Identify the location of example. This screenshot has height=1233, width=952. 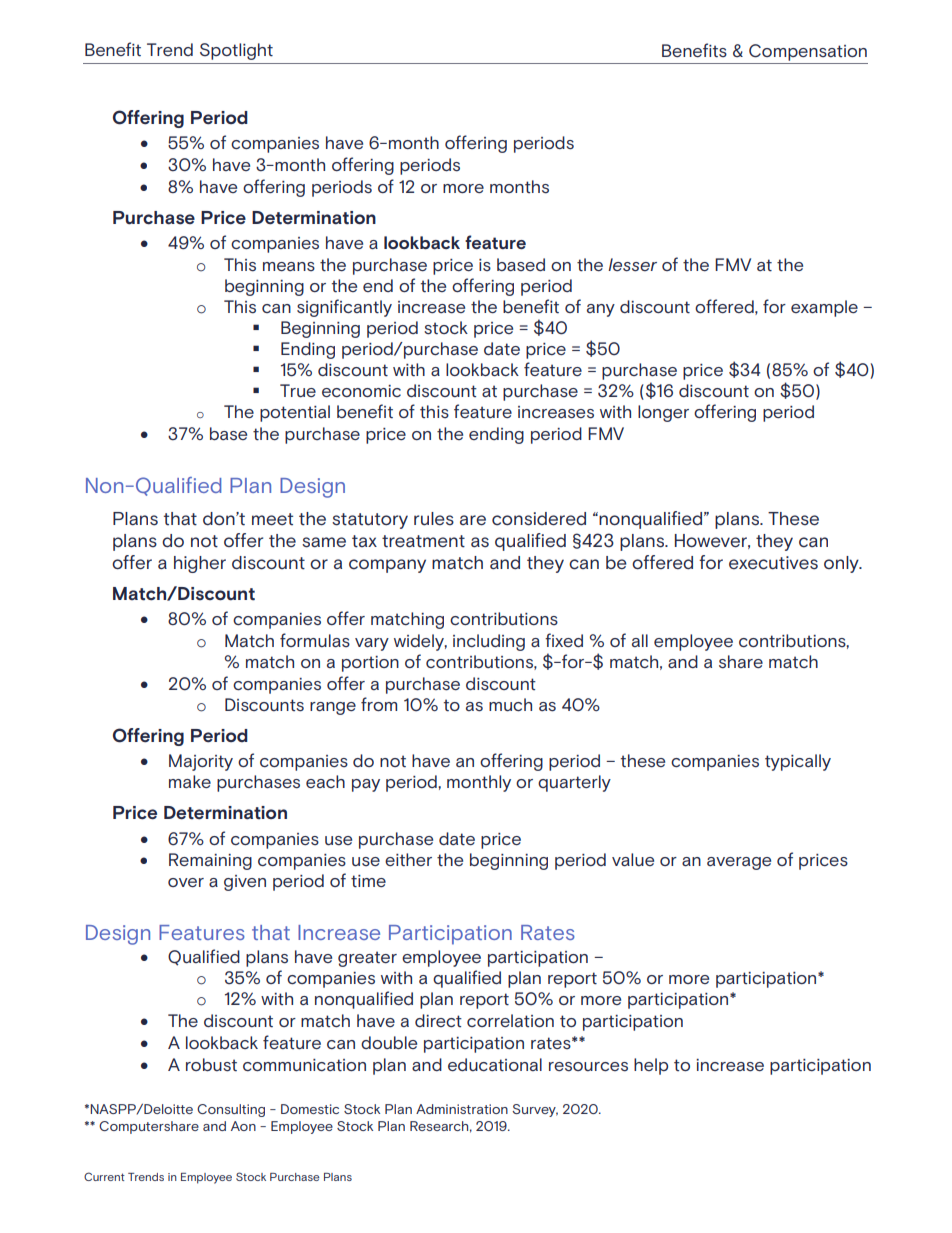
(824, 308).
